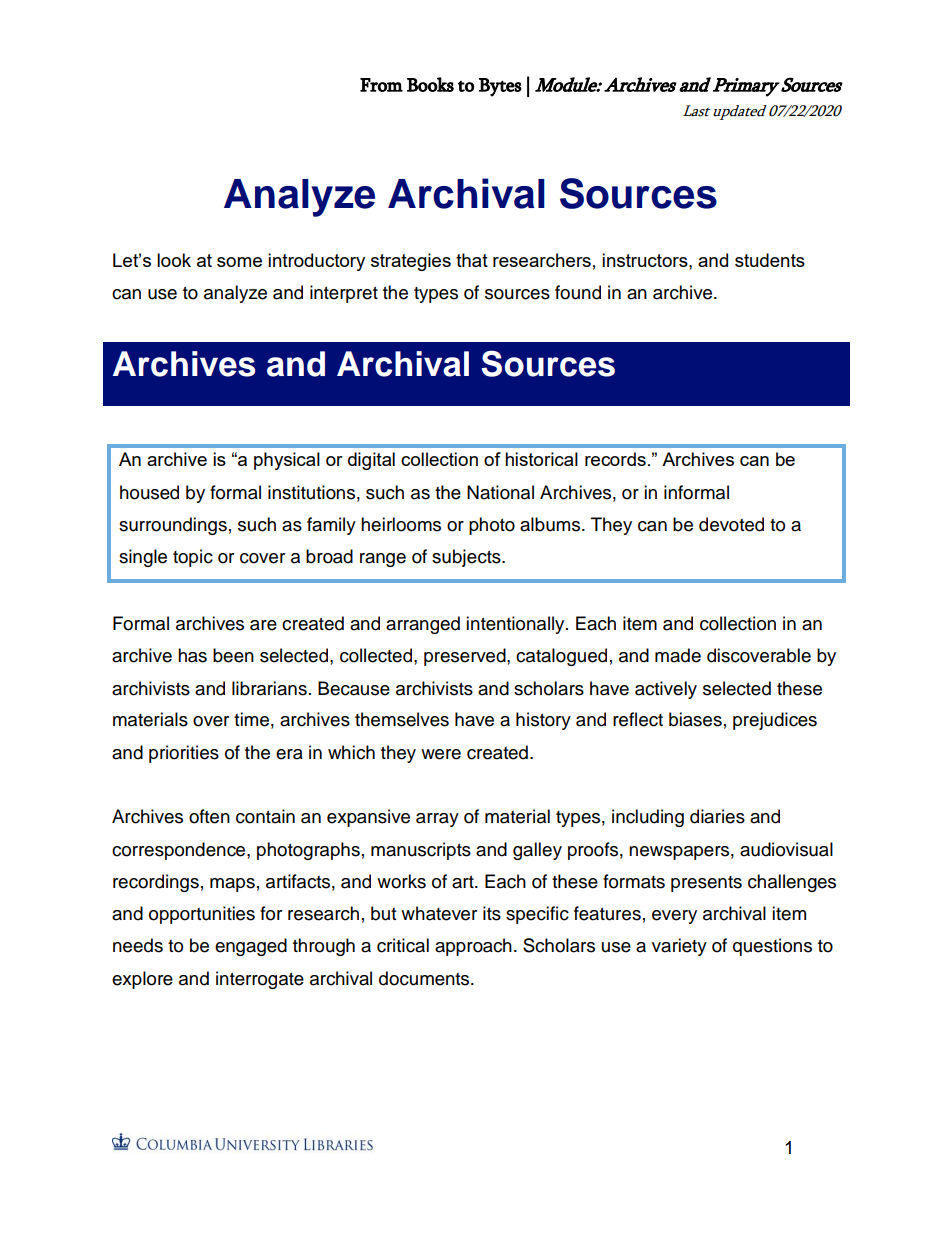  Describe the element at coordinates (233, 655) in the screenshot. I see `been` at that location.
